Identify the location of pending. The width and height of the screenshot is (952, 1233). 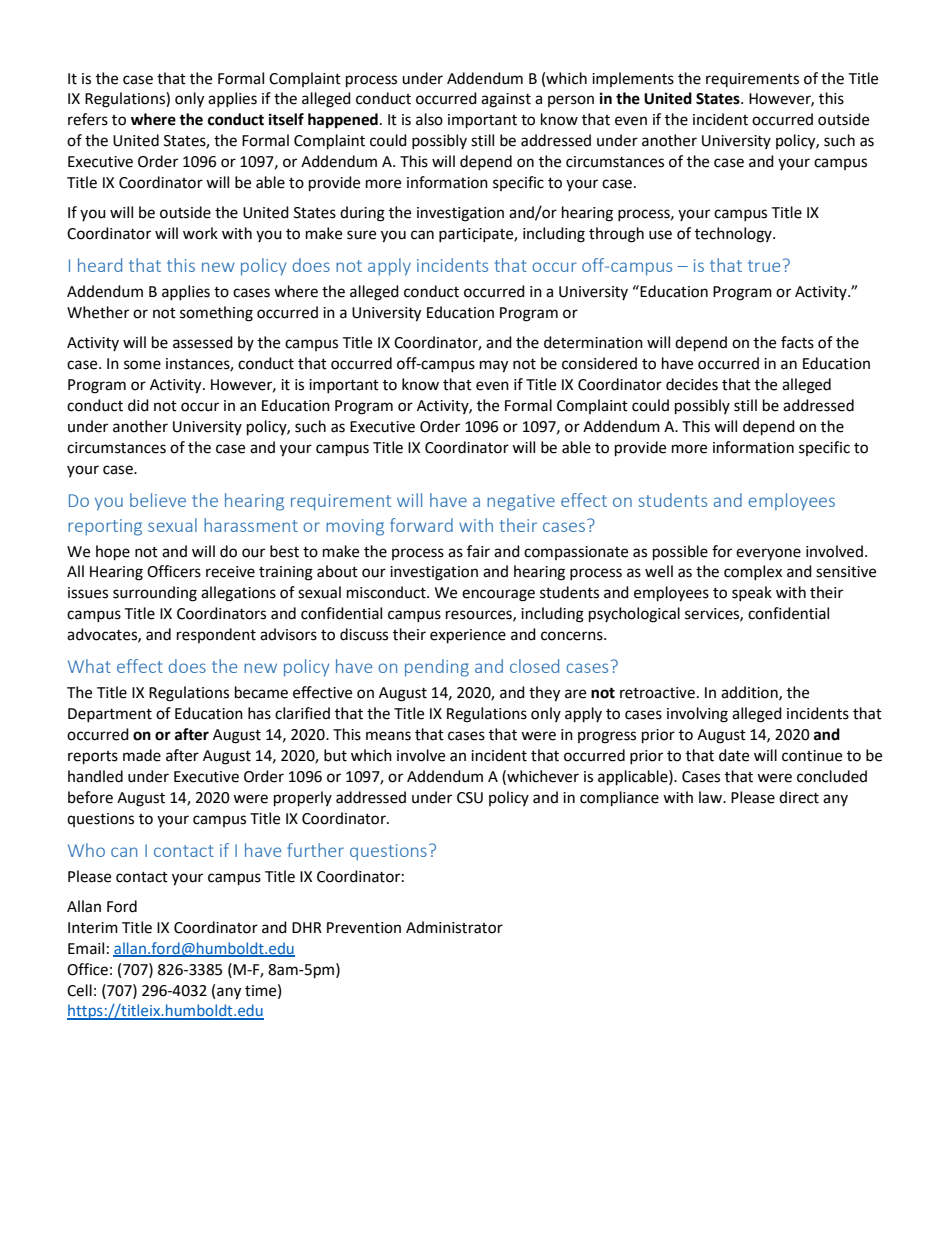
(437, 668).
